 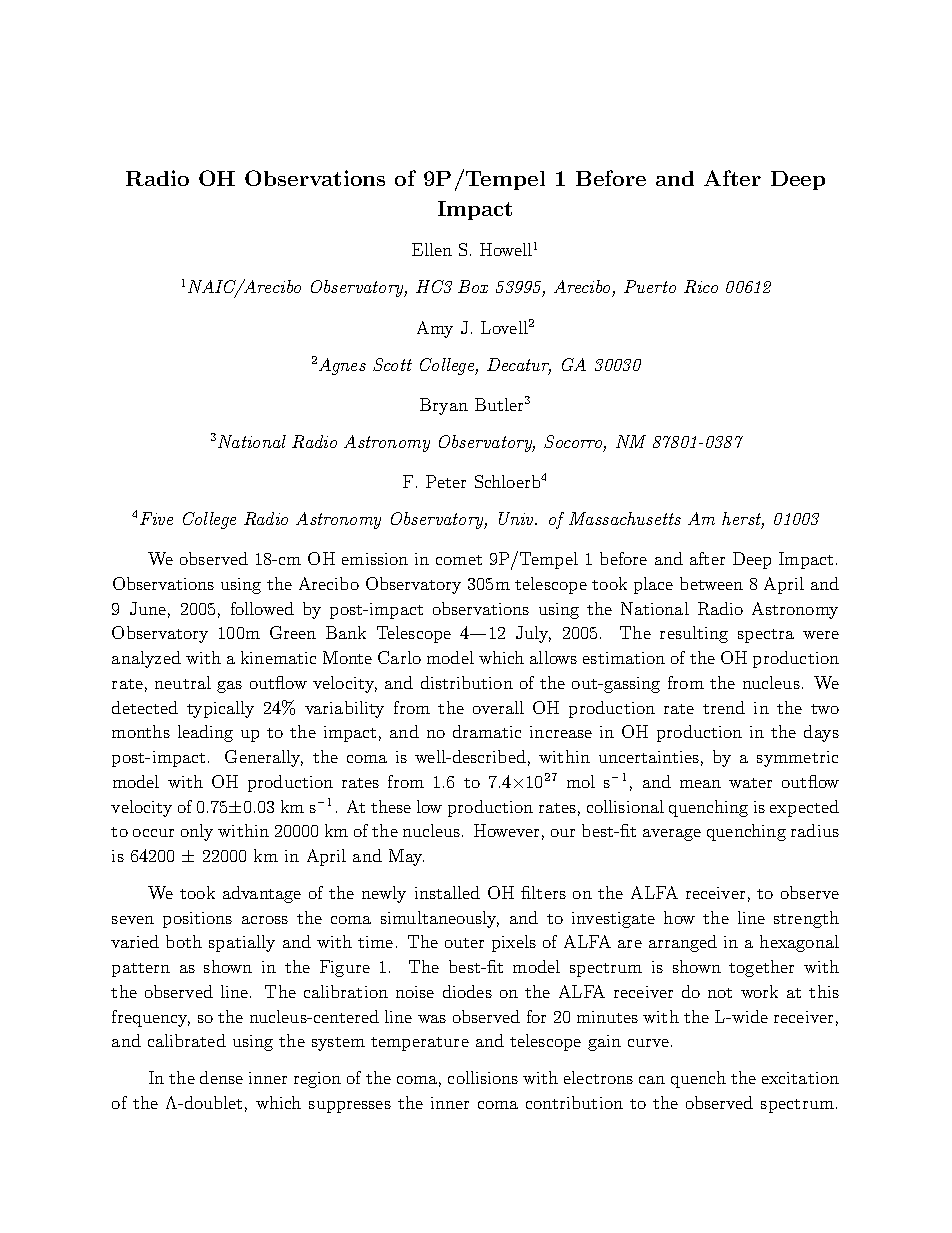 I want to click on distribution, so click(x=467, y=682).
